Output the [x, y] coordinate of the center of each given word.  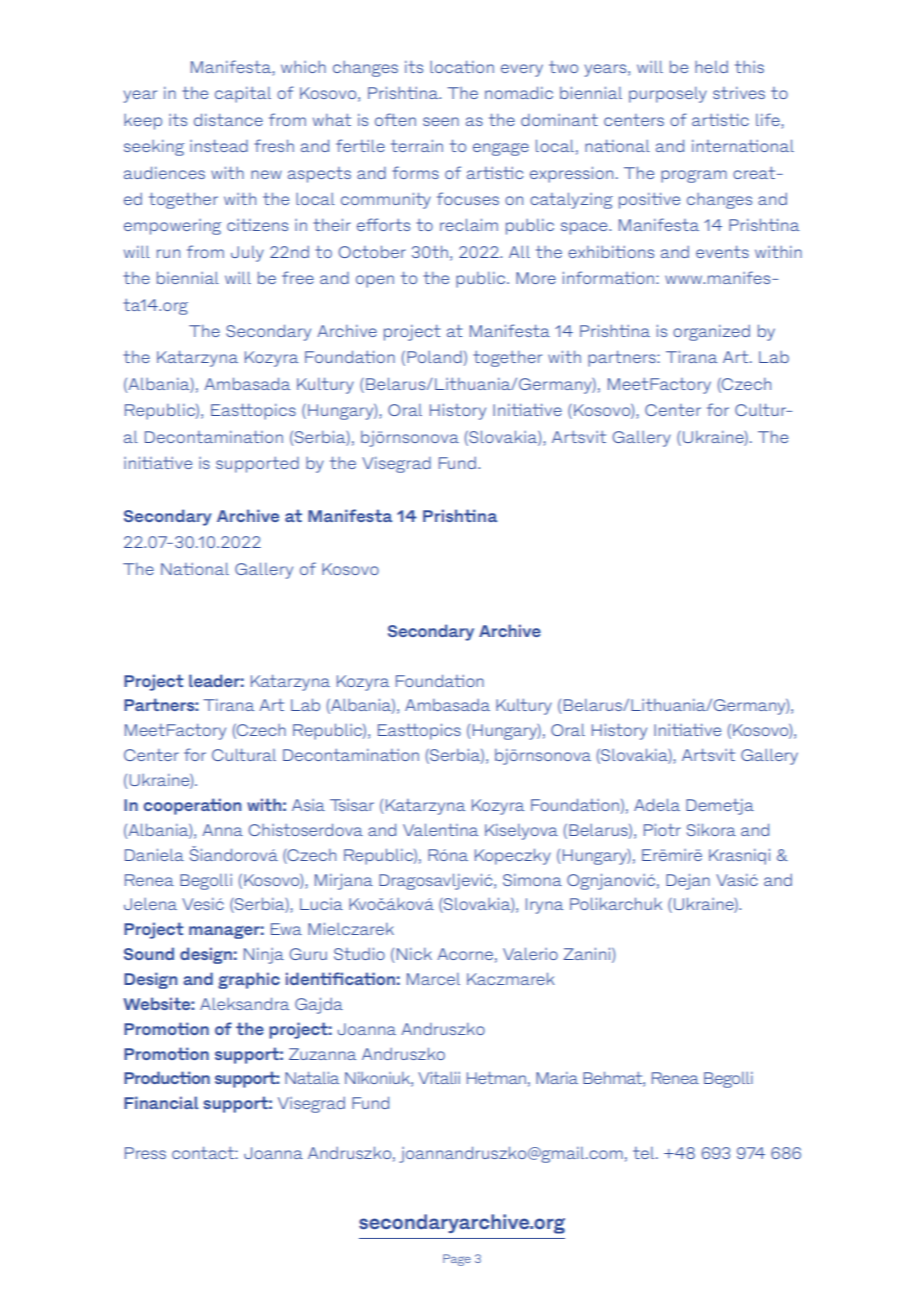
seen [441, 121]
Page [457, 1260]
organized [711, 333]
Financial [161, 1102]
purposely [668, 95]
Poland [434, 357]
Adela [657, 804]
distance [228, 119]
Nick [414, 954]
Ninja [264, 956]
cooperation [192, 806]
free [298, 277]
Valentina [440, 829]
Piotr [662, 829]
